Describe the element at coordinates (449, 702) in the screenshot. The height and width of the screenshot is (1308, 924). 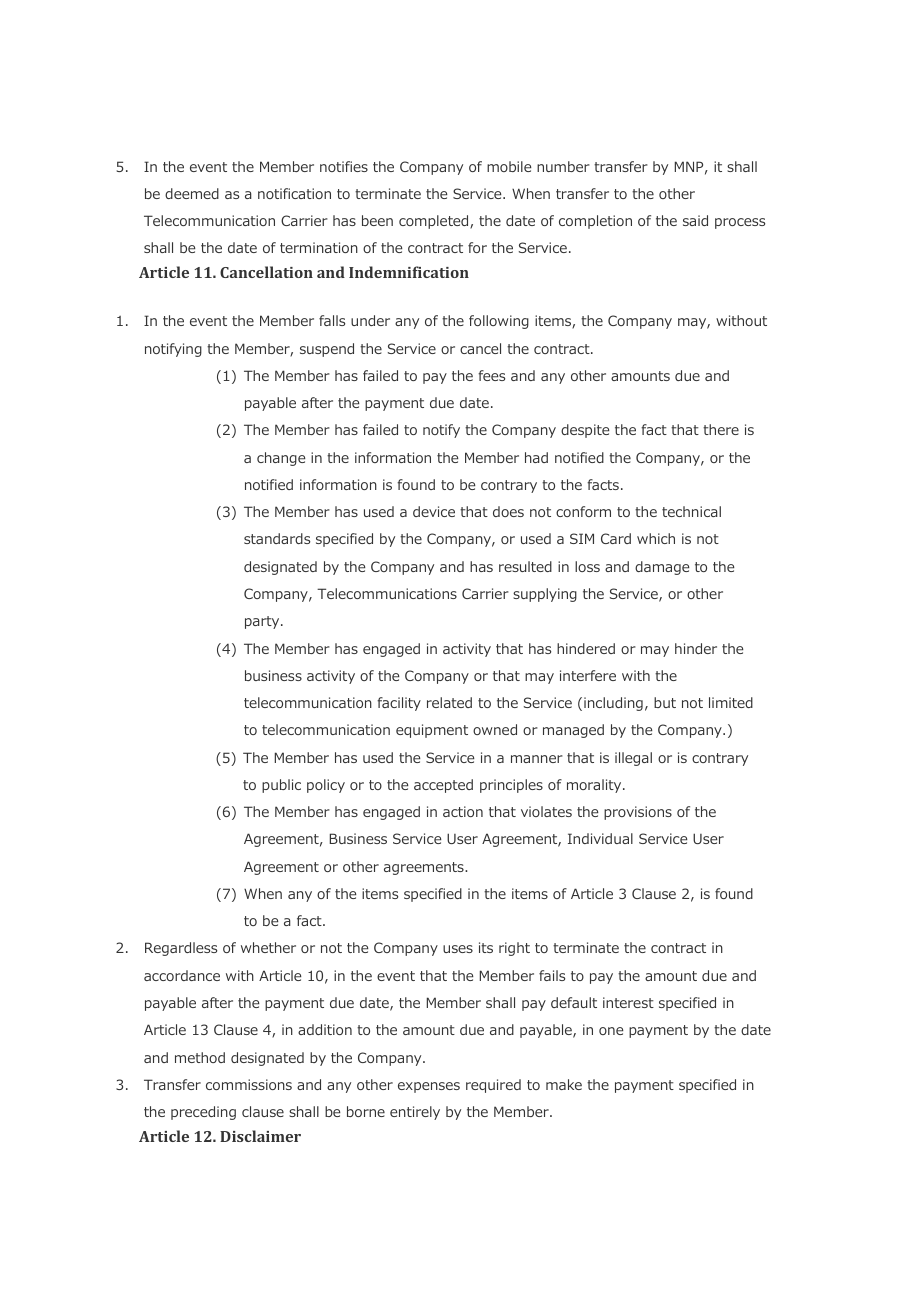
I see `related` at that location.
